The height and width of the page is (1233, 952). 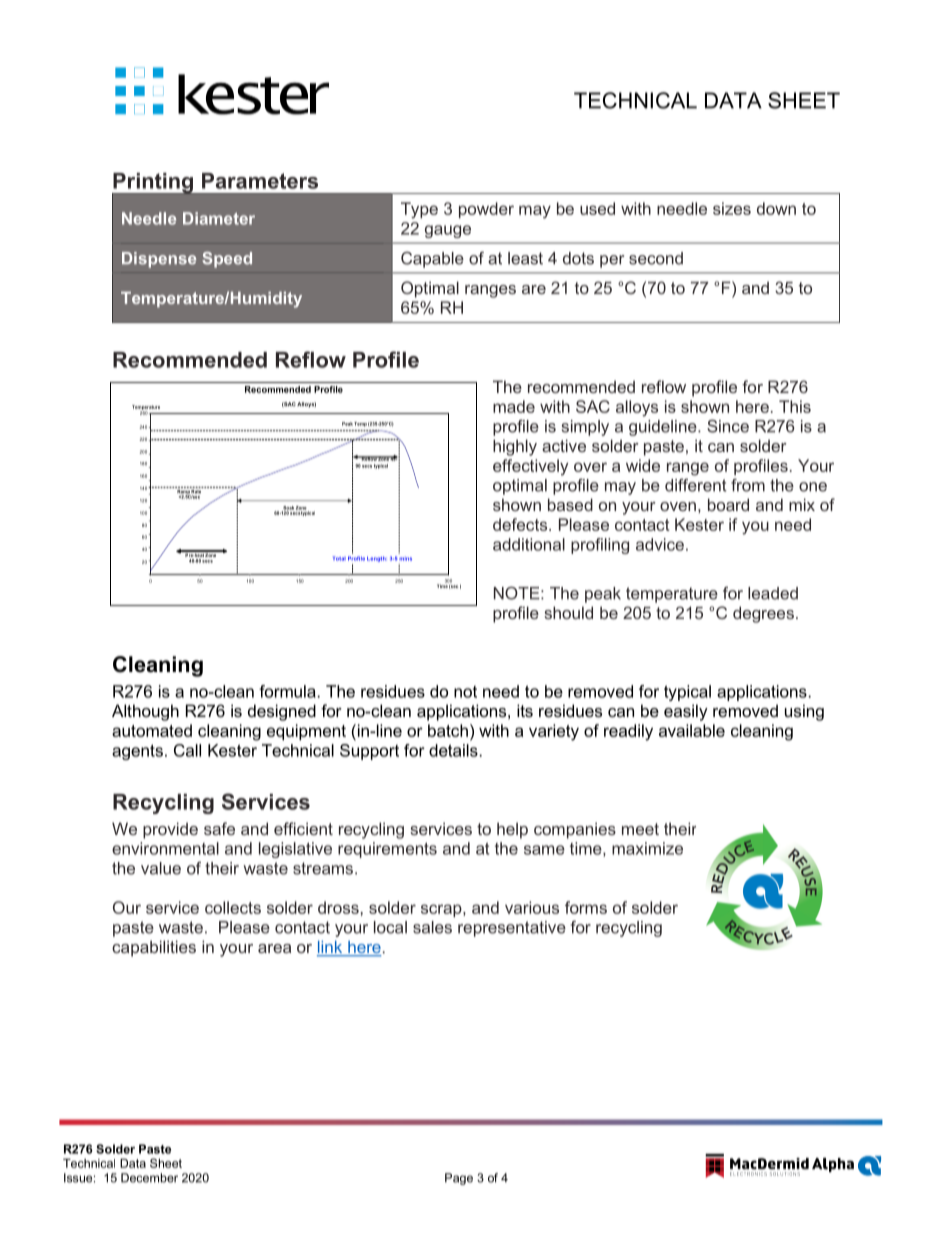 I want to click on maximize, so click(x=647, y=848).
